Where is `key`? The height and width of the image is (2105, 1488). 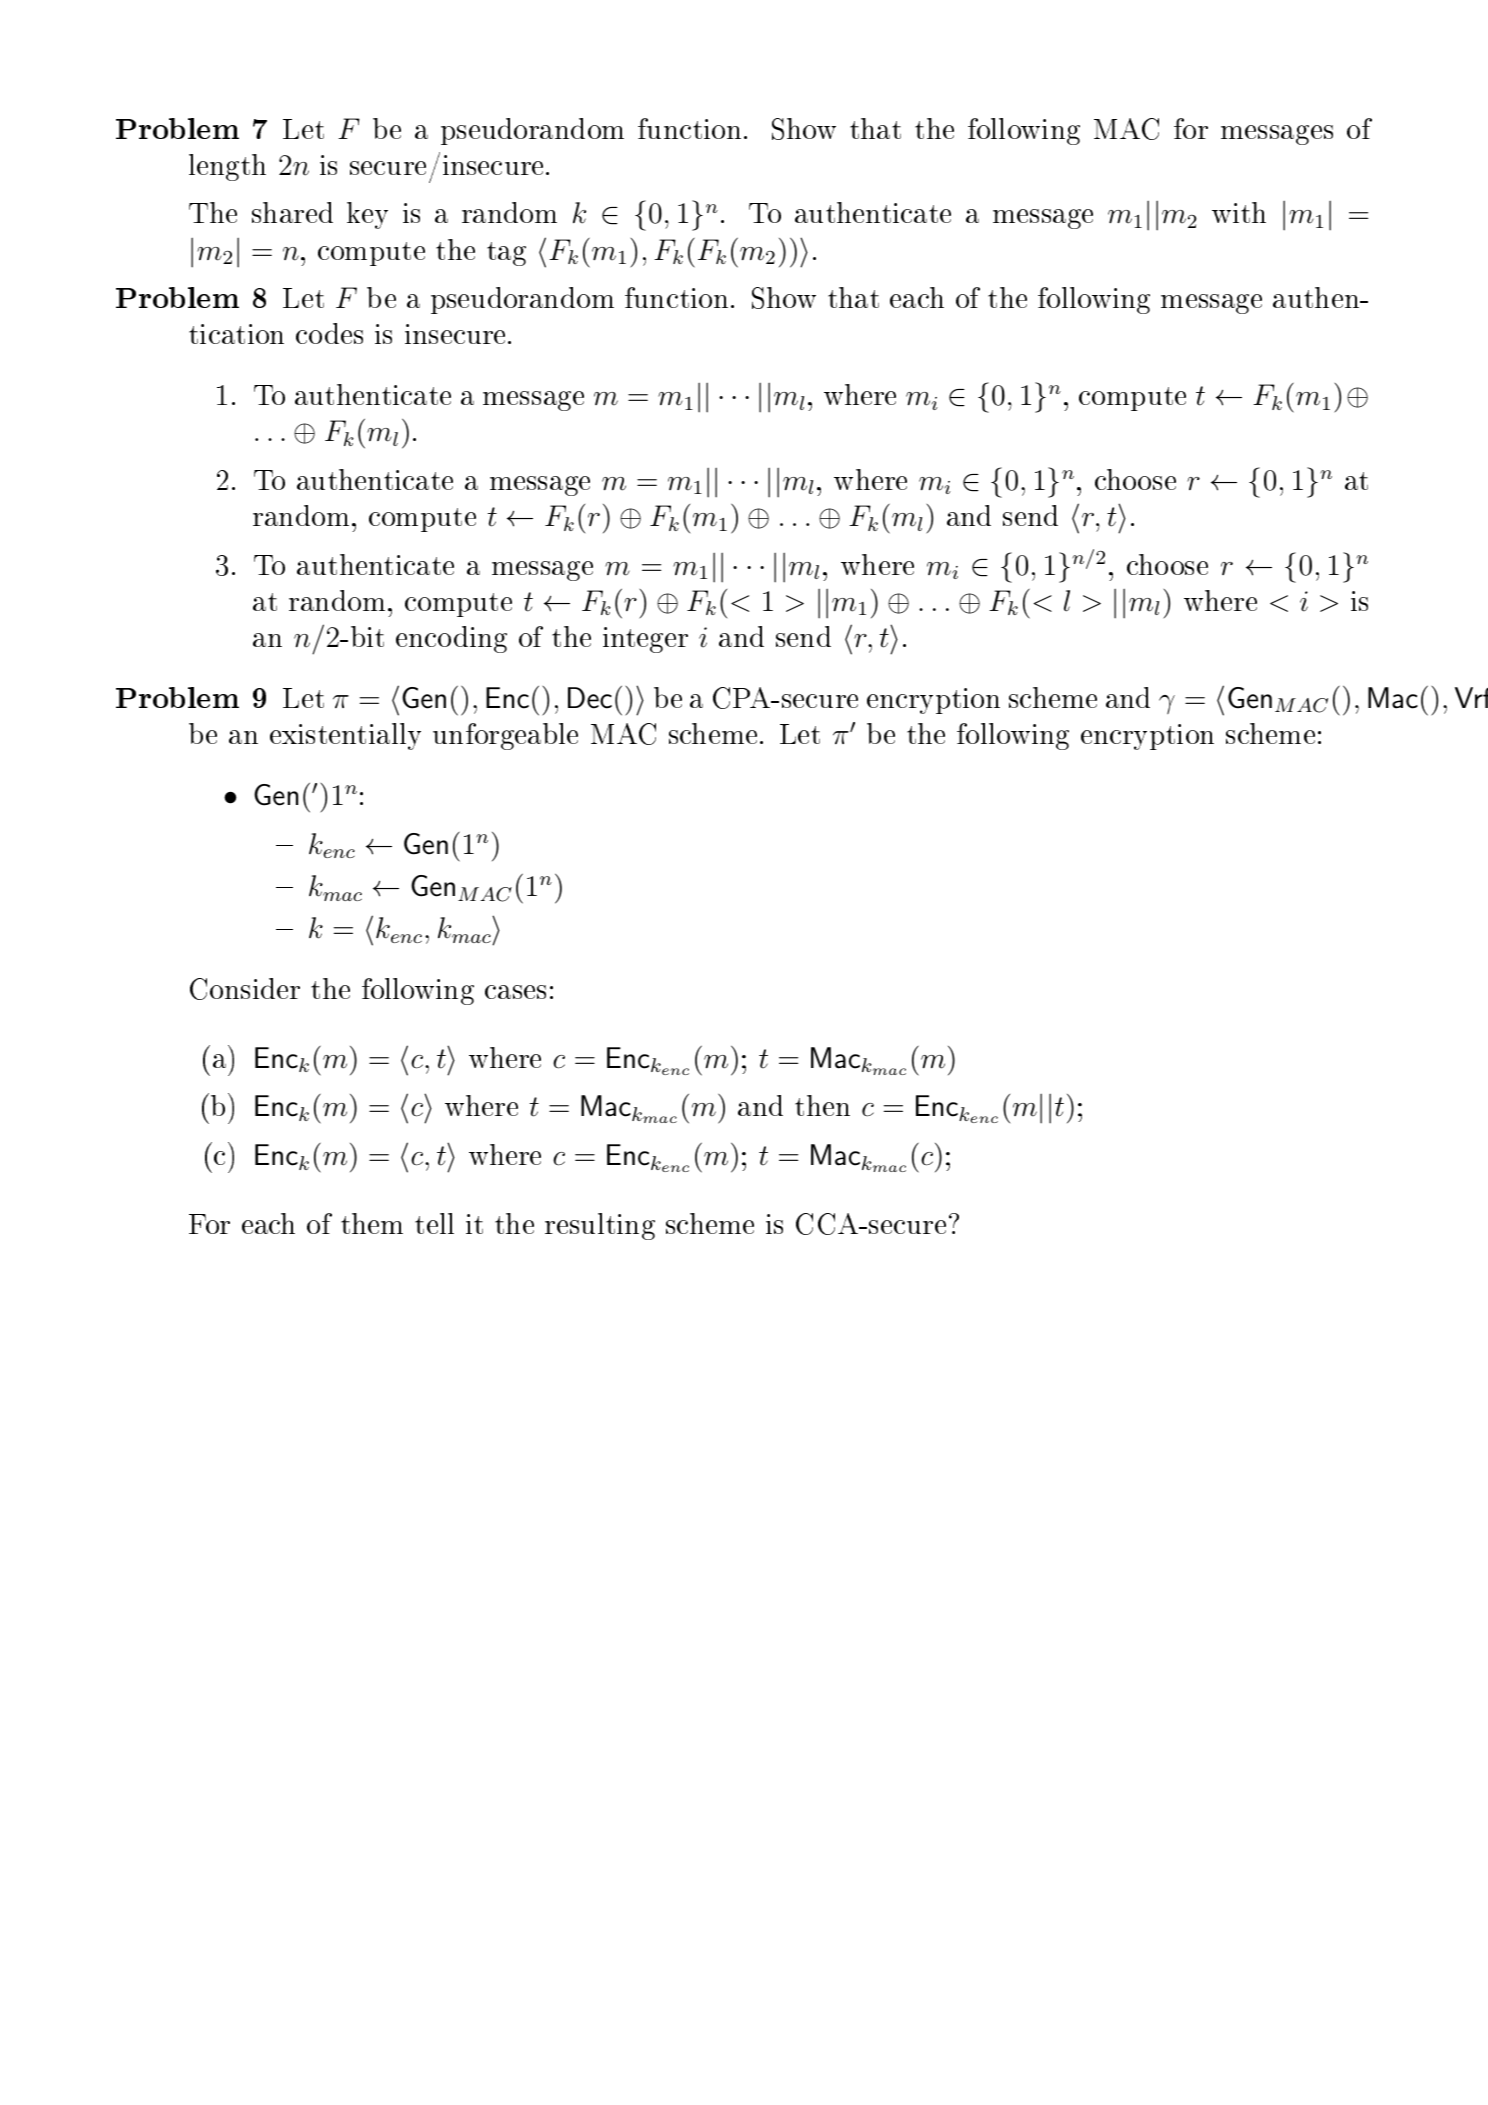
key is located at coordinates (367, 215).
